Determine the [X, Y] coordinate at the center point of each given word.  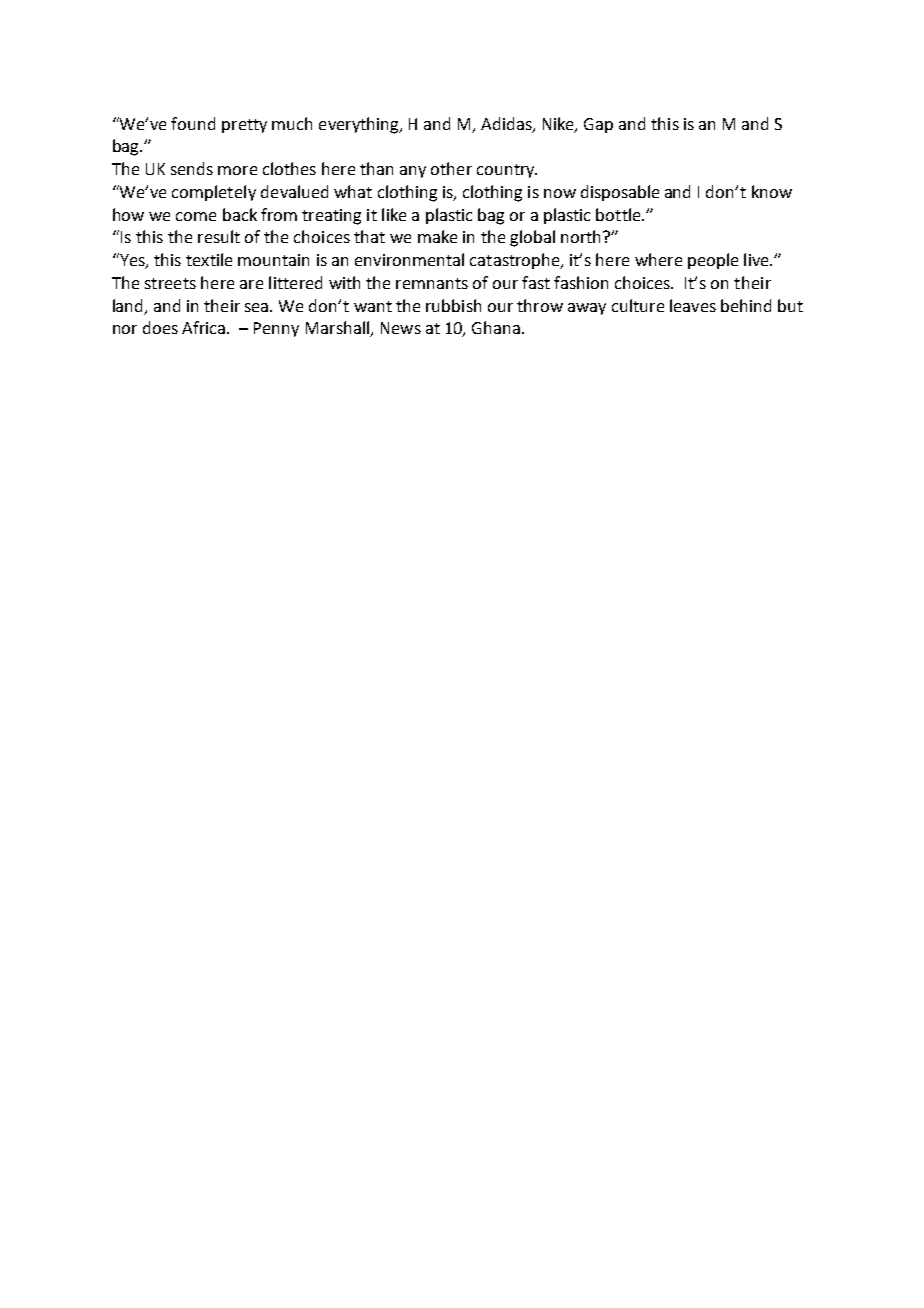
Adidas [507, 124]
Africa [205, 327]
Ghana [497, 327]
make [437, 236]
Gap [598, 125]
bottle [619, 214]
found [193, 123]
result [219, 236]
